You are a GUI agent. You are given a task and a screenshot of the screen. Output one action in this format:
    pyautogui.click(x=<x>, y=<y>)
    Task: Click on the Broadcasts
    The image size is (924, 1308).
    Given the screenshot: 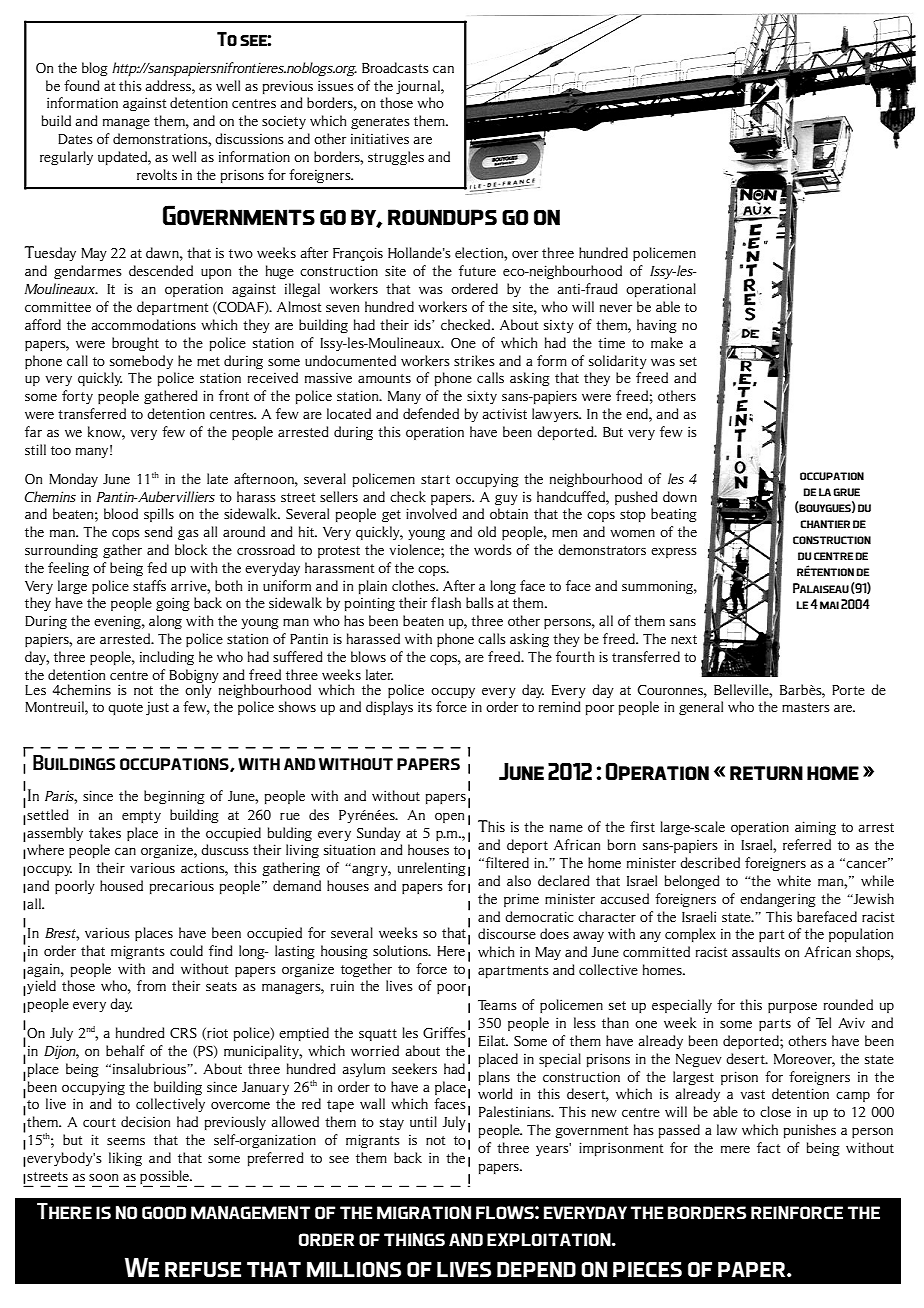 What is the action you would take?
    pyautogui.click(x=395, y=67)
